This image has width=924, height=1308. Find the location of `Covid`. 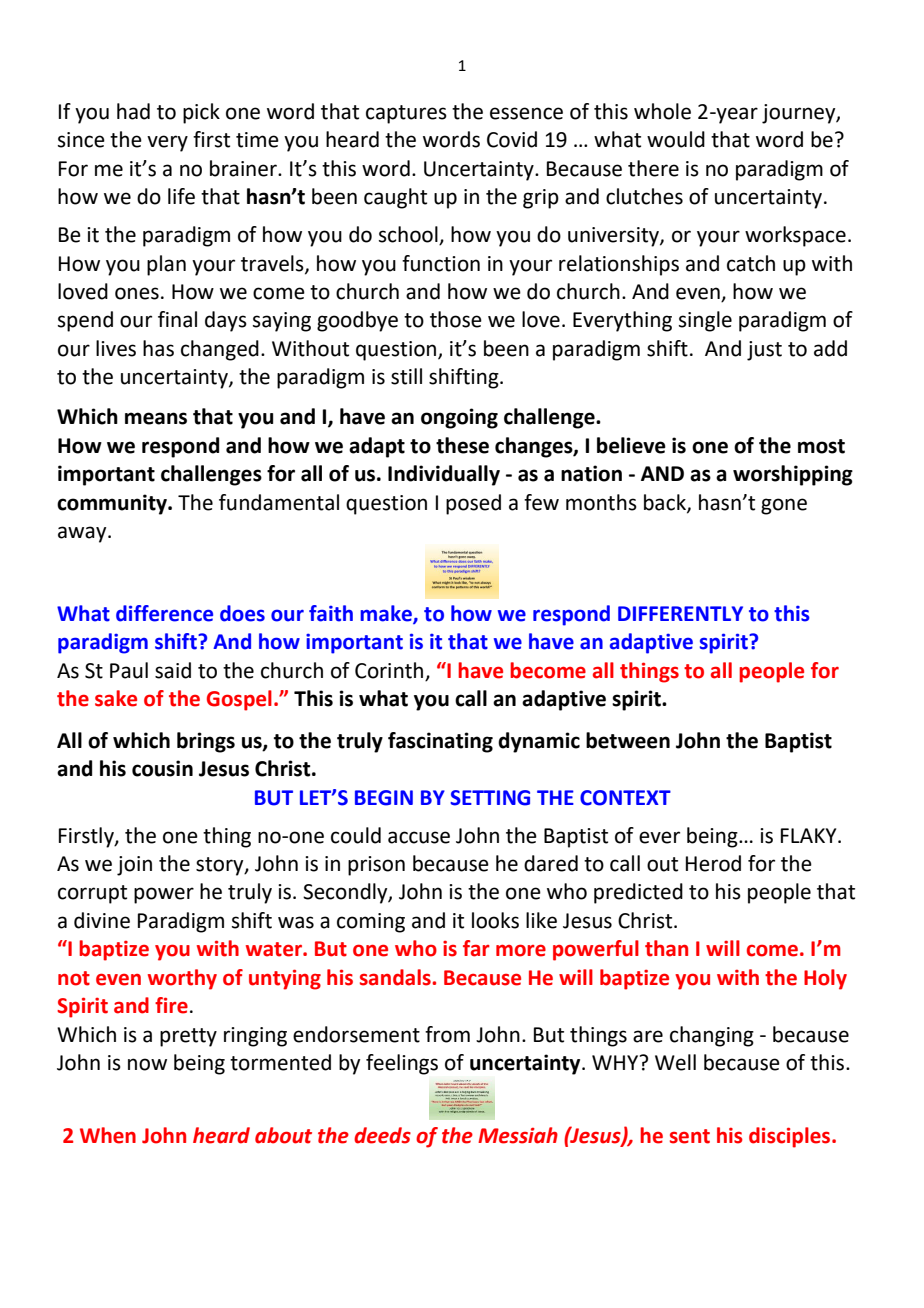

Covid is located at coordinates (512, 139).
